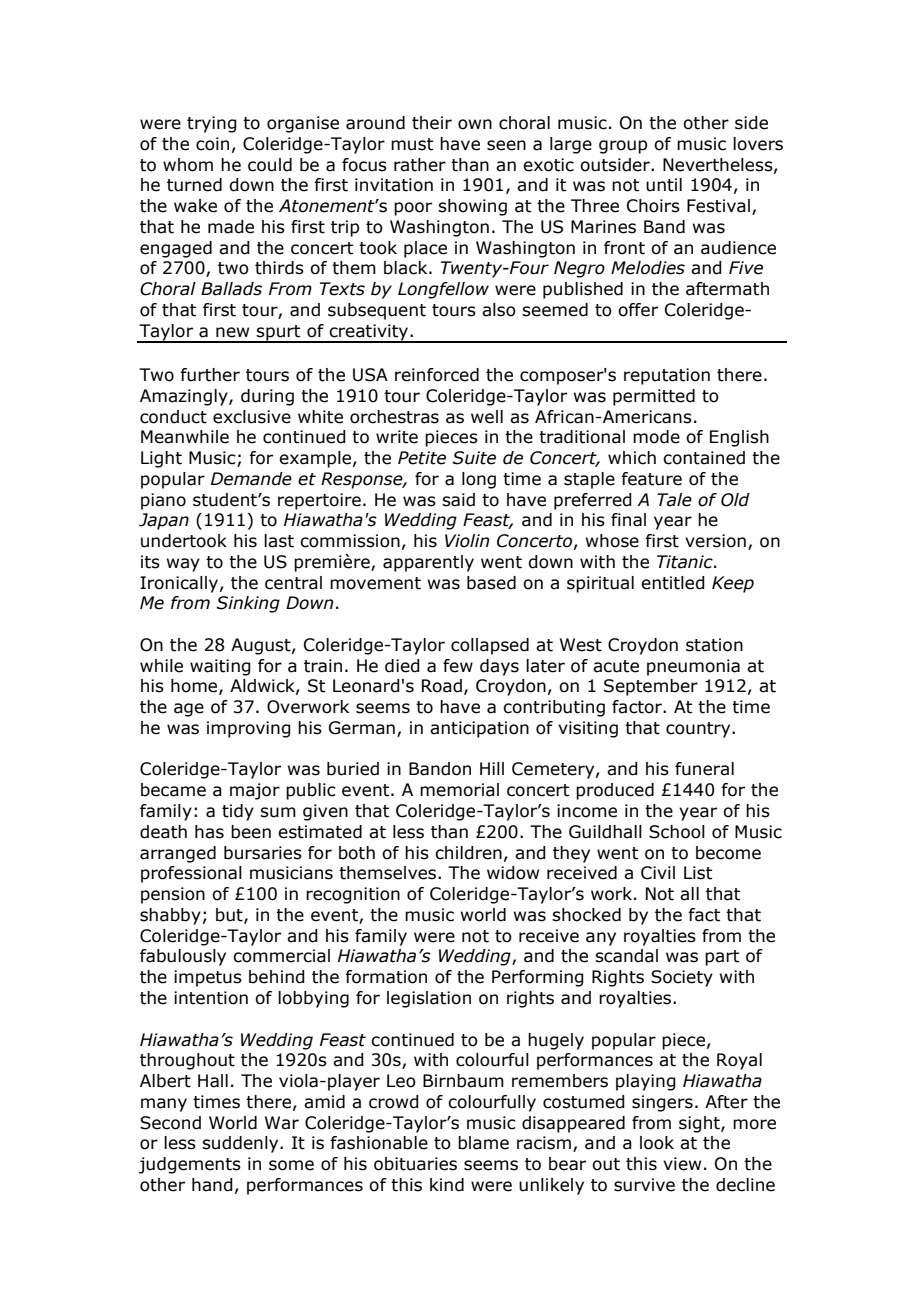  Describe the element at coordinates (212, 144) in the image. I see `coin` at that location.
